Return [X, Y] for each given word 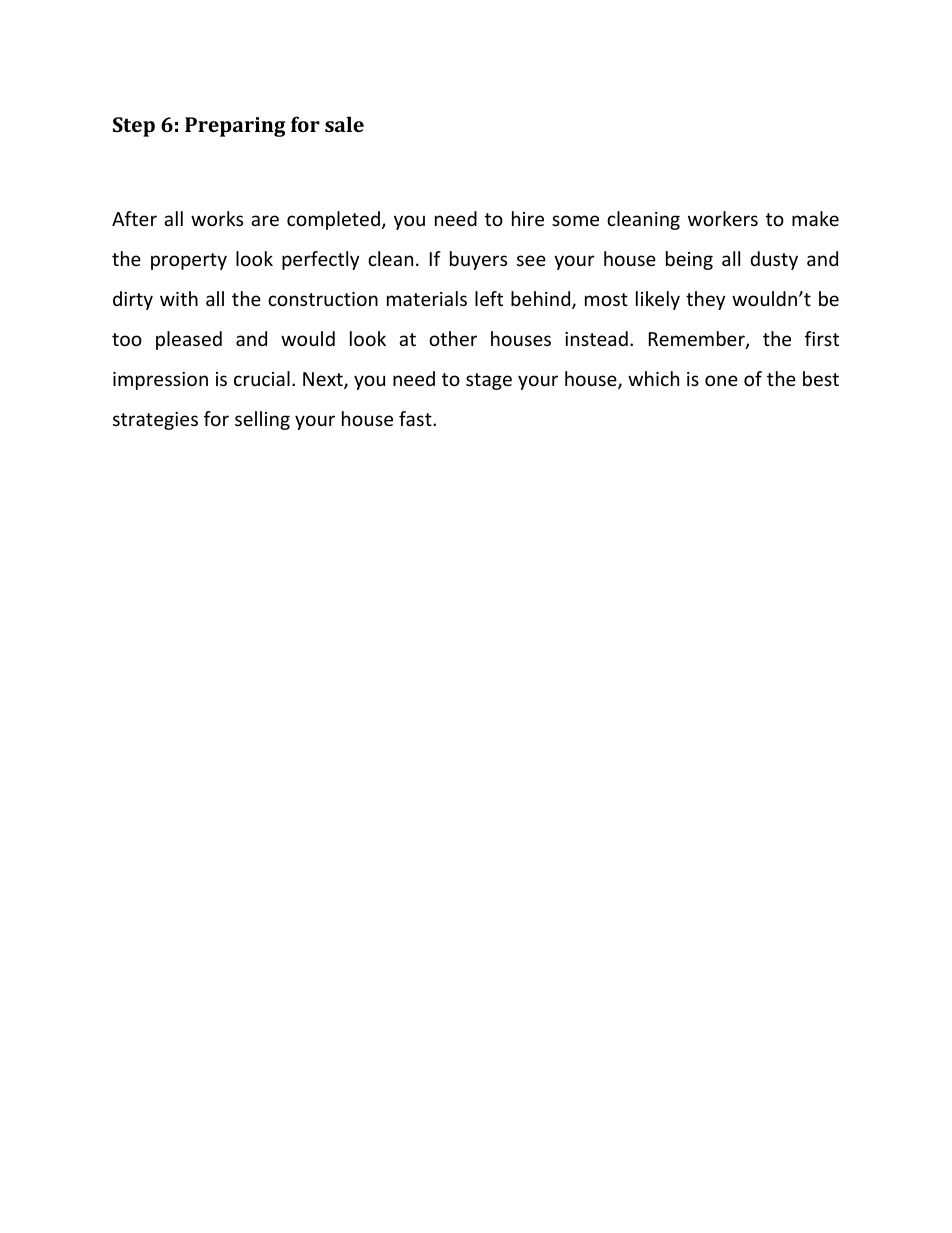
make [815, 218]
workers [723, 218]
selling [262, 420]
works [217, 218]
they [705, 300]
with [179, 298]
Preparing [235, 127]
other [453, 338]
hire [528, 218]
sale [344, 124]
